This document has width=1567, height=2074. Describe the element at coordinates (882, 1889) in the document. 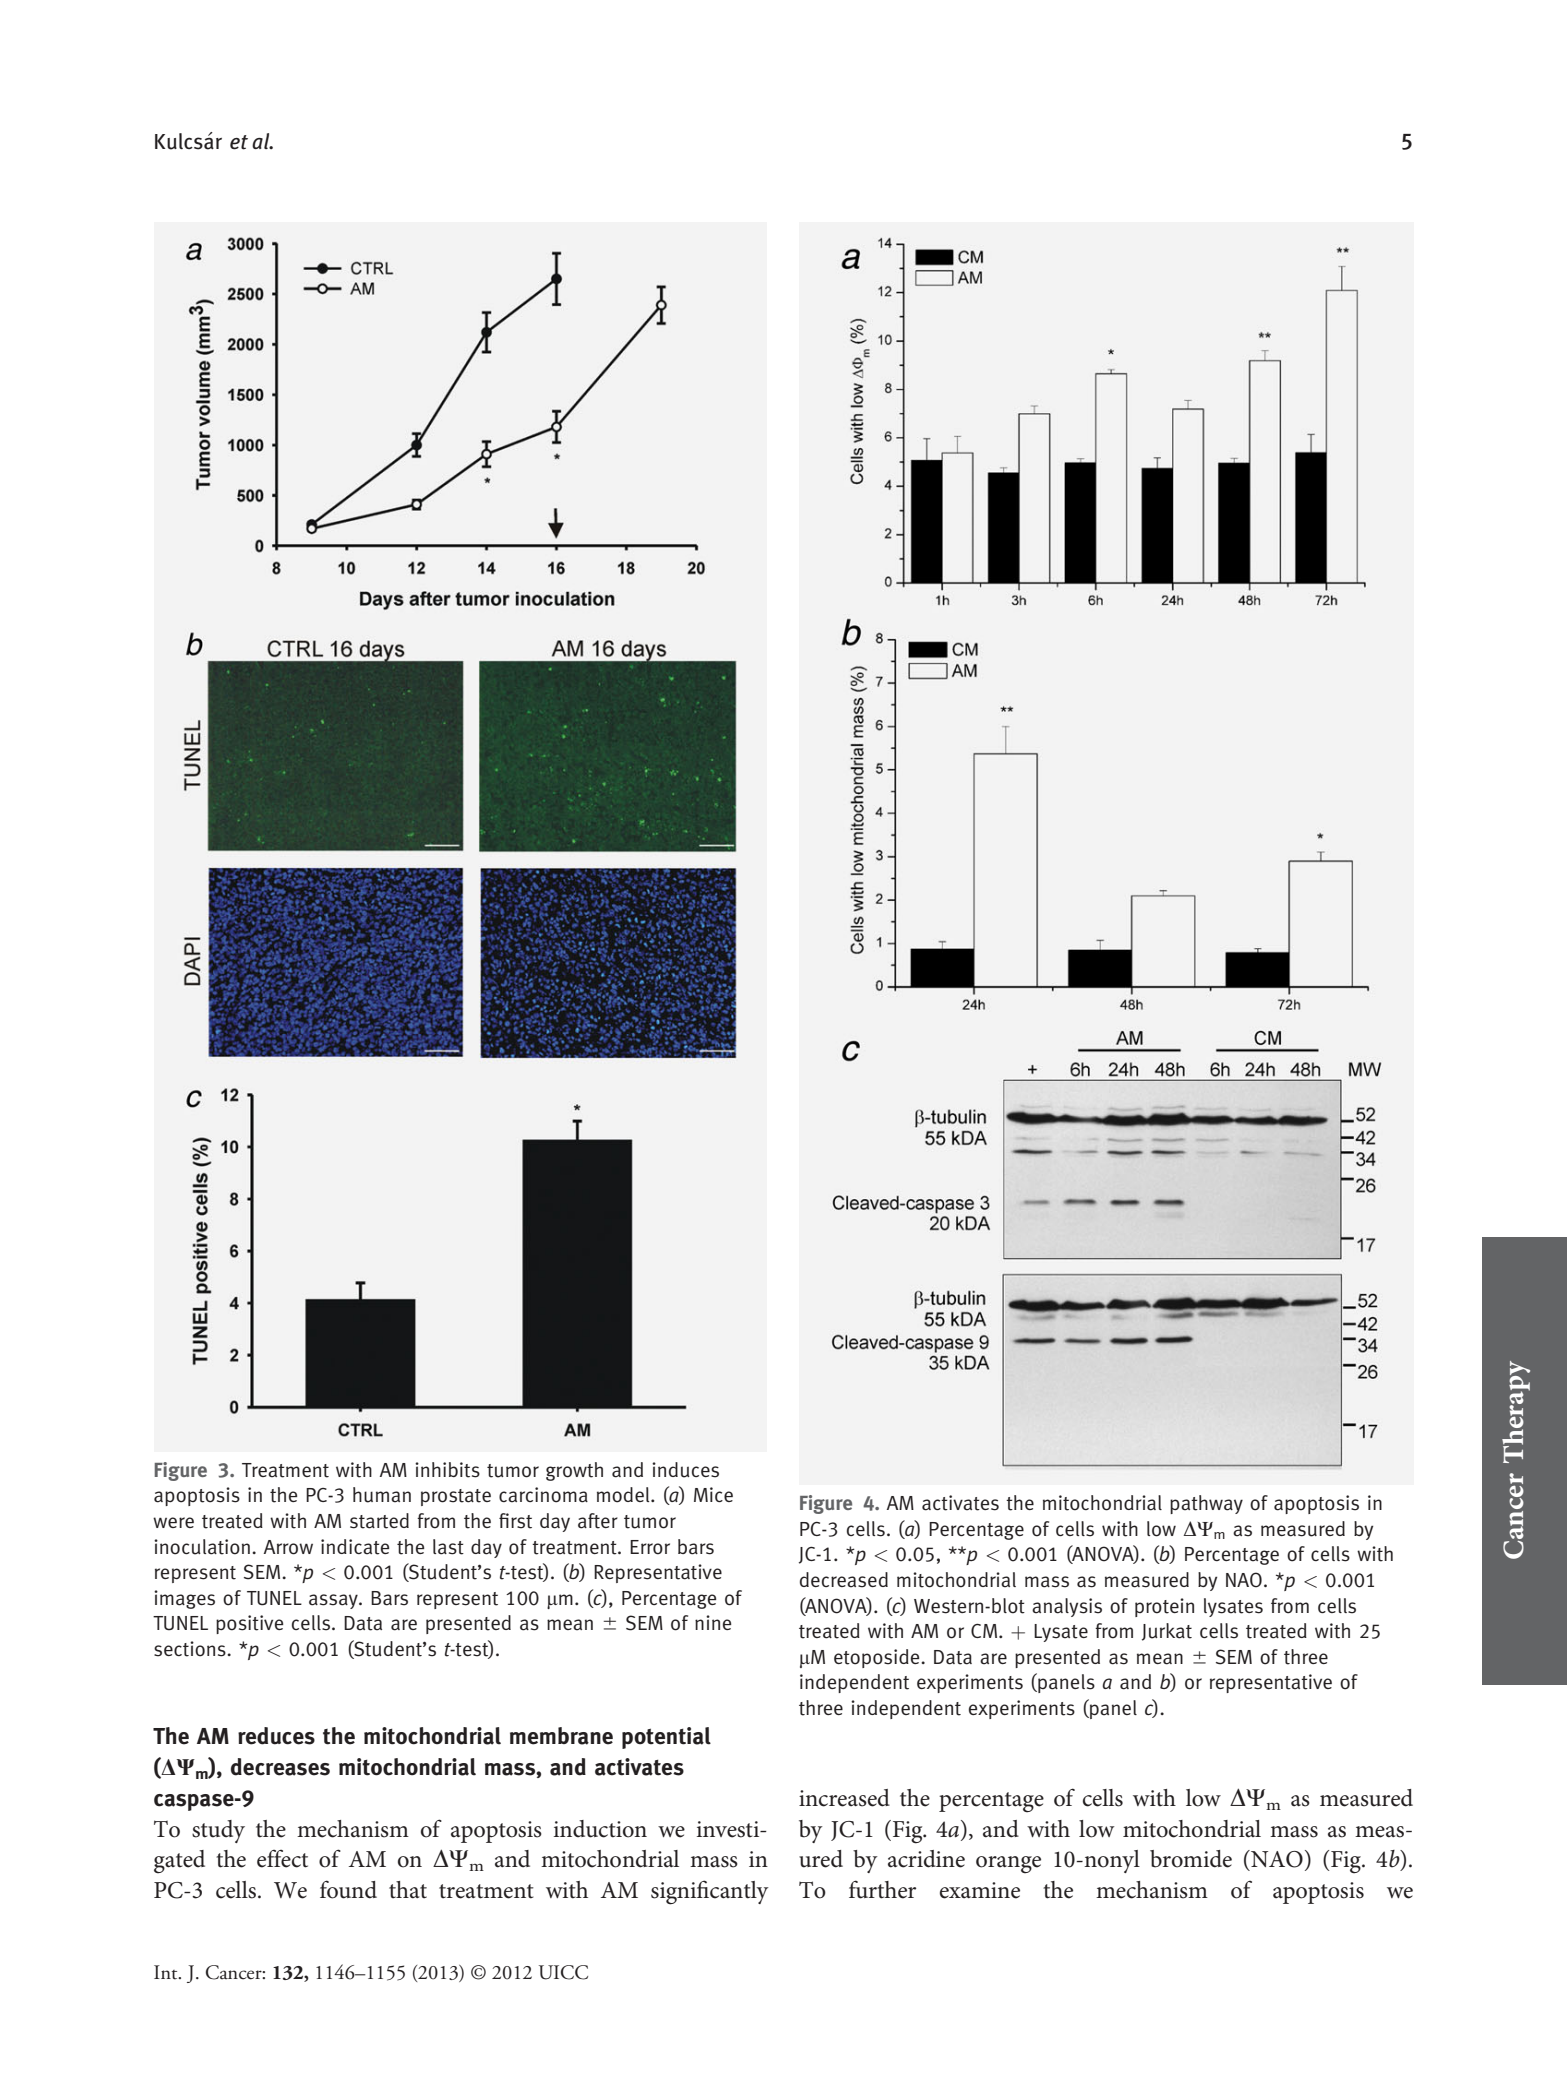

I see `further` at that location.
